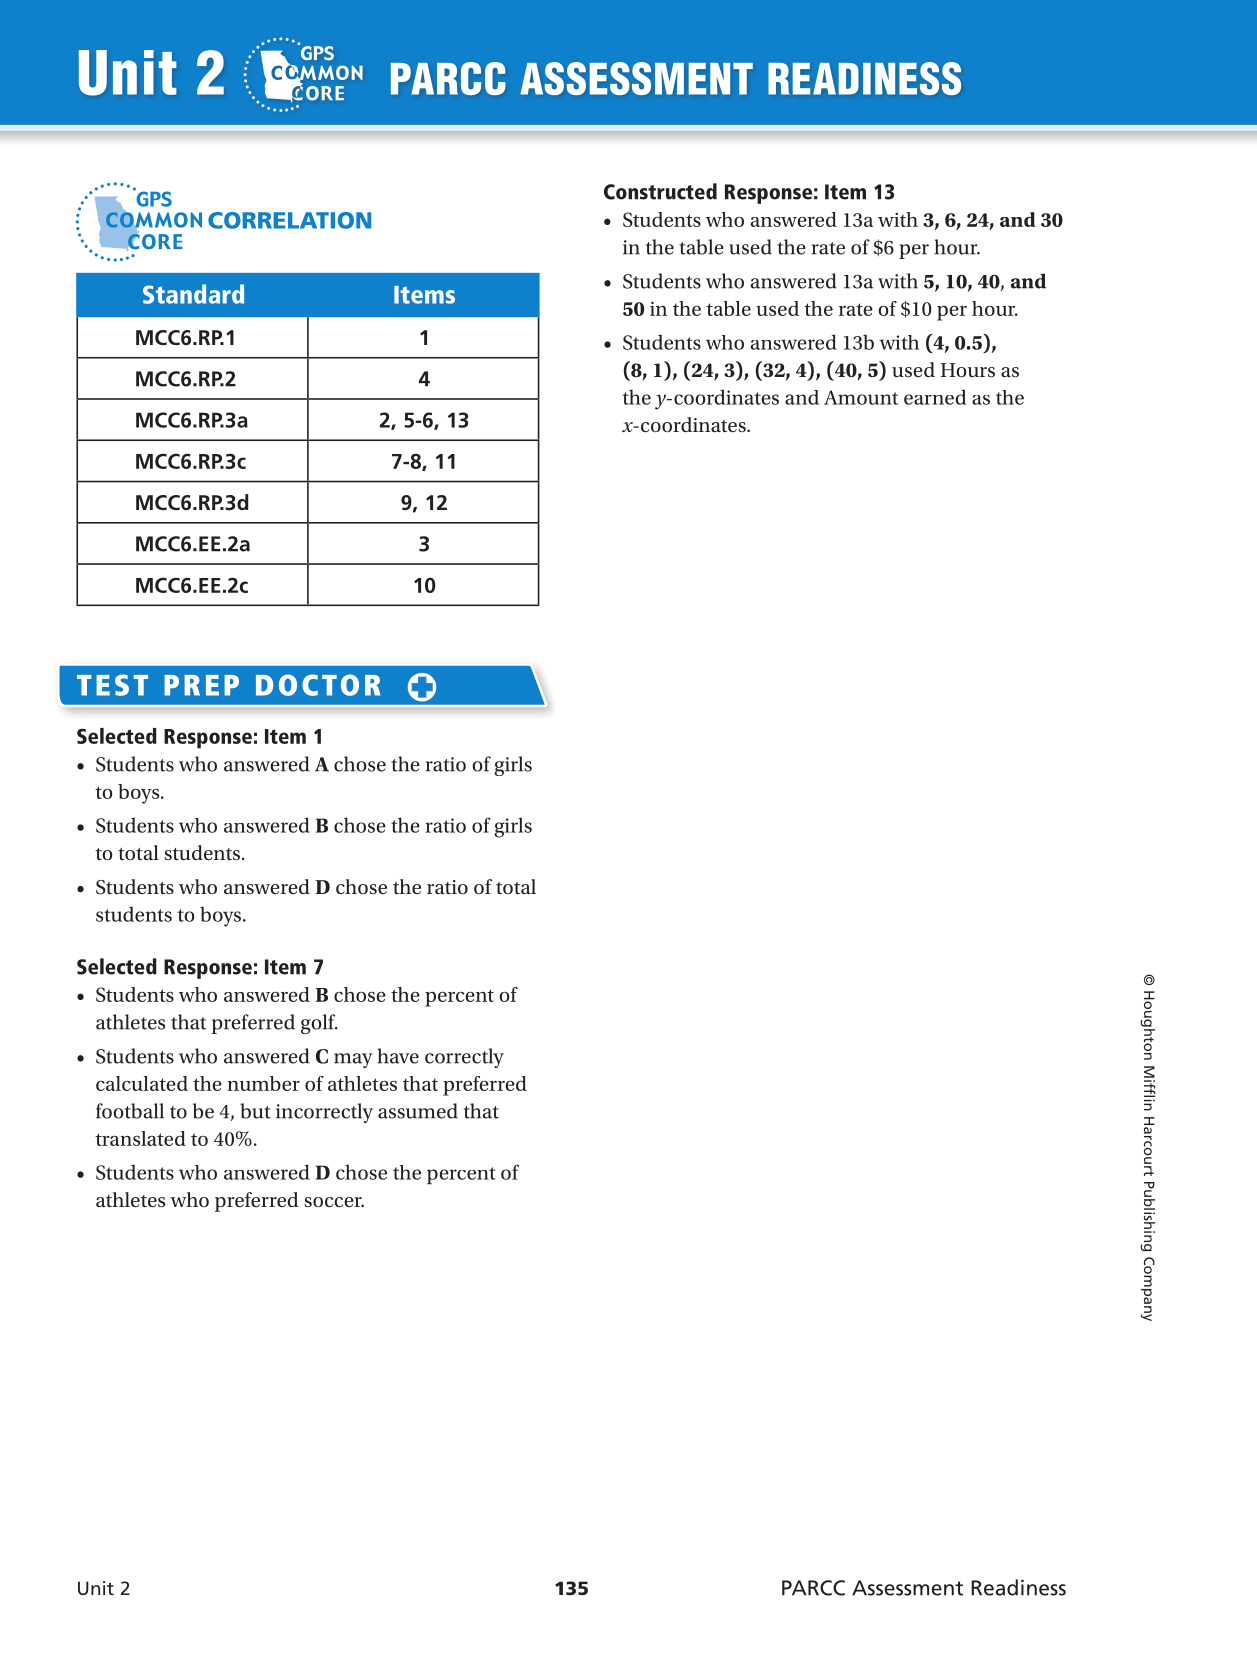  I want to click on number, so click(263, 1083).
